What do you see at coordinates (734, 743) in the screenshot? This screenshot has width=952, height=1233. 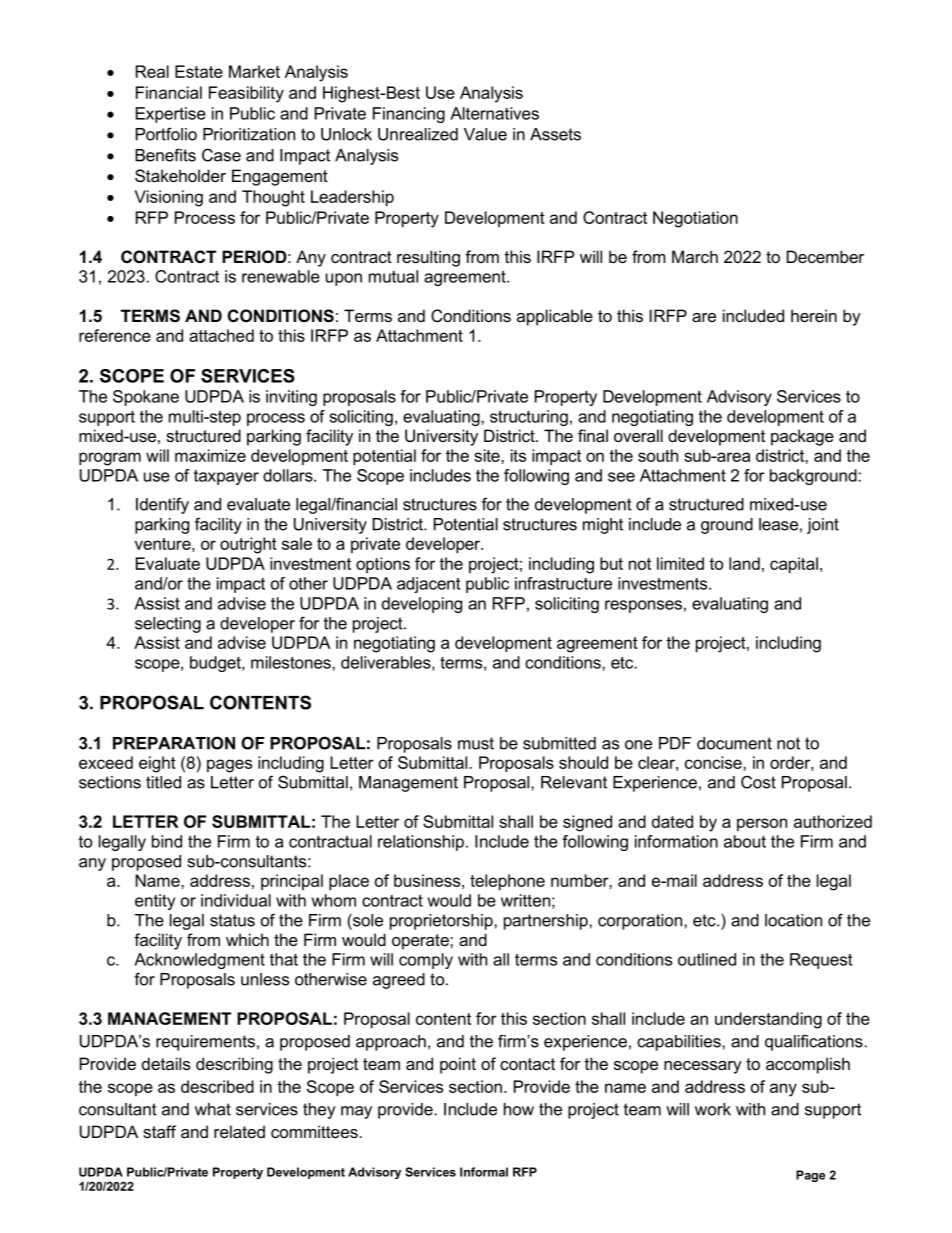 I see `document` at bounding box center [734, 743].
